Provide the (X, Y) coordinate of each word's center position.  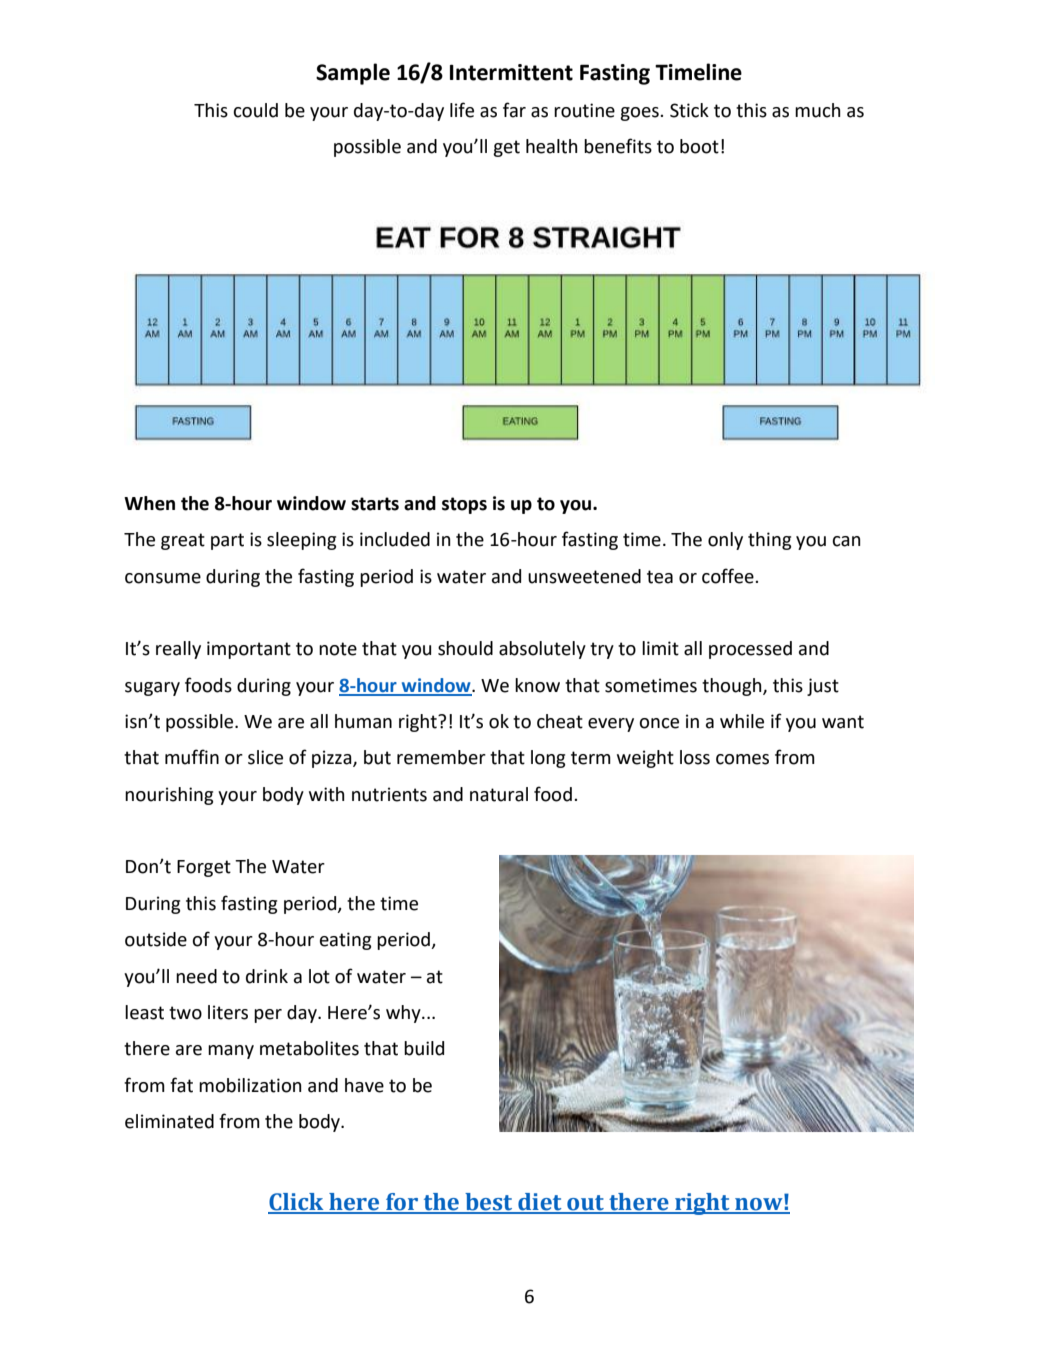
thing (769, 541)
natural (499, 794)
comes (742, 759)
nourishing (169, 796)
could (255, 110)
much (818, 110)
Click (297, 1203)
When (149, 503)
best (489, 1203)
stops (464, 505)
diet (540, 1203)
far (514, 110)
